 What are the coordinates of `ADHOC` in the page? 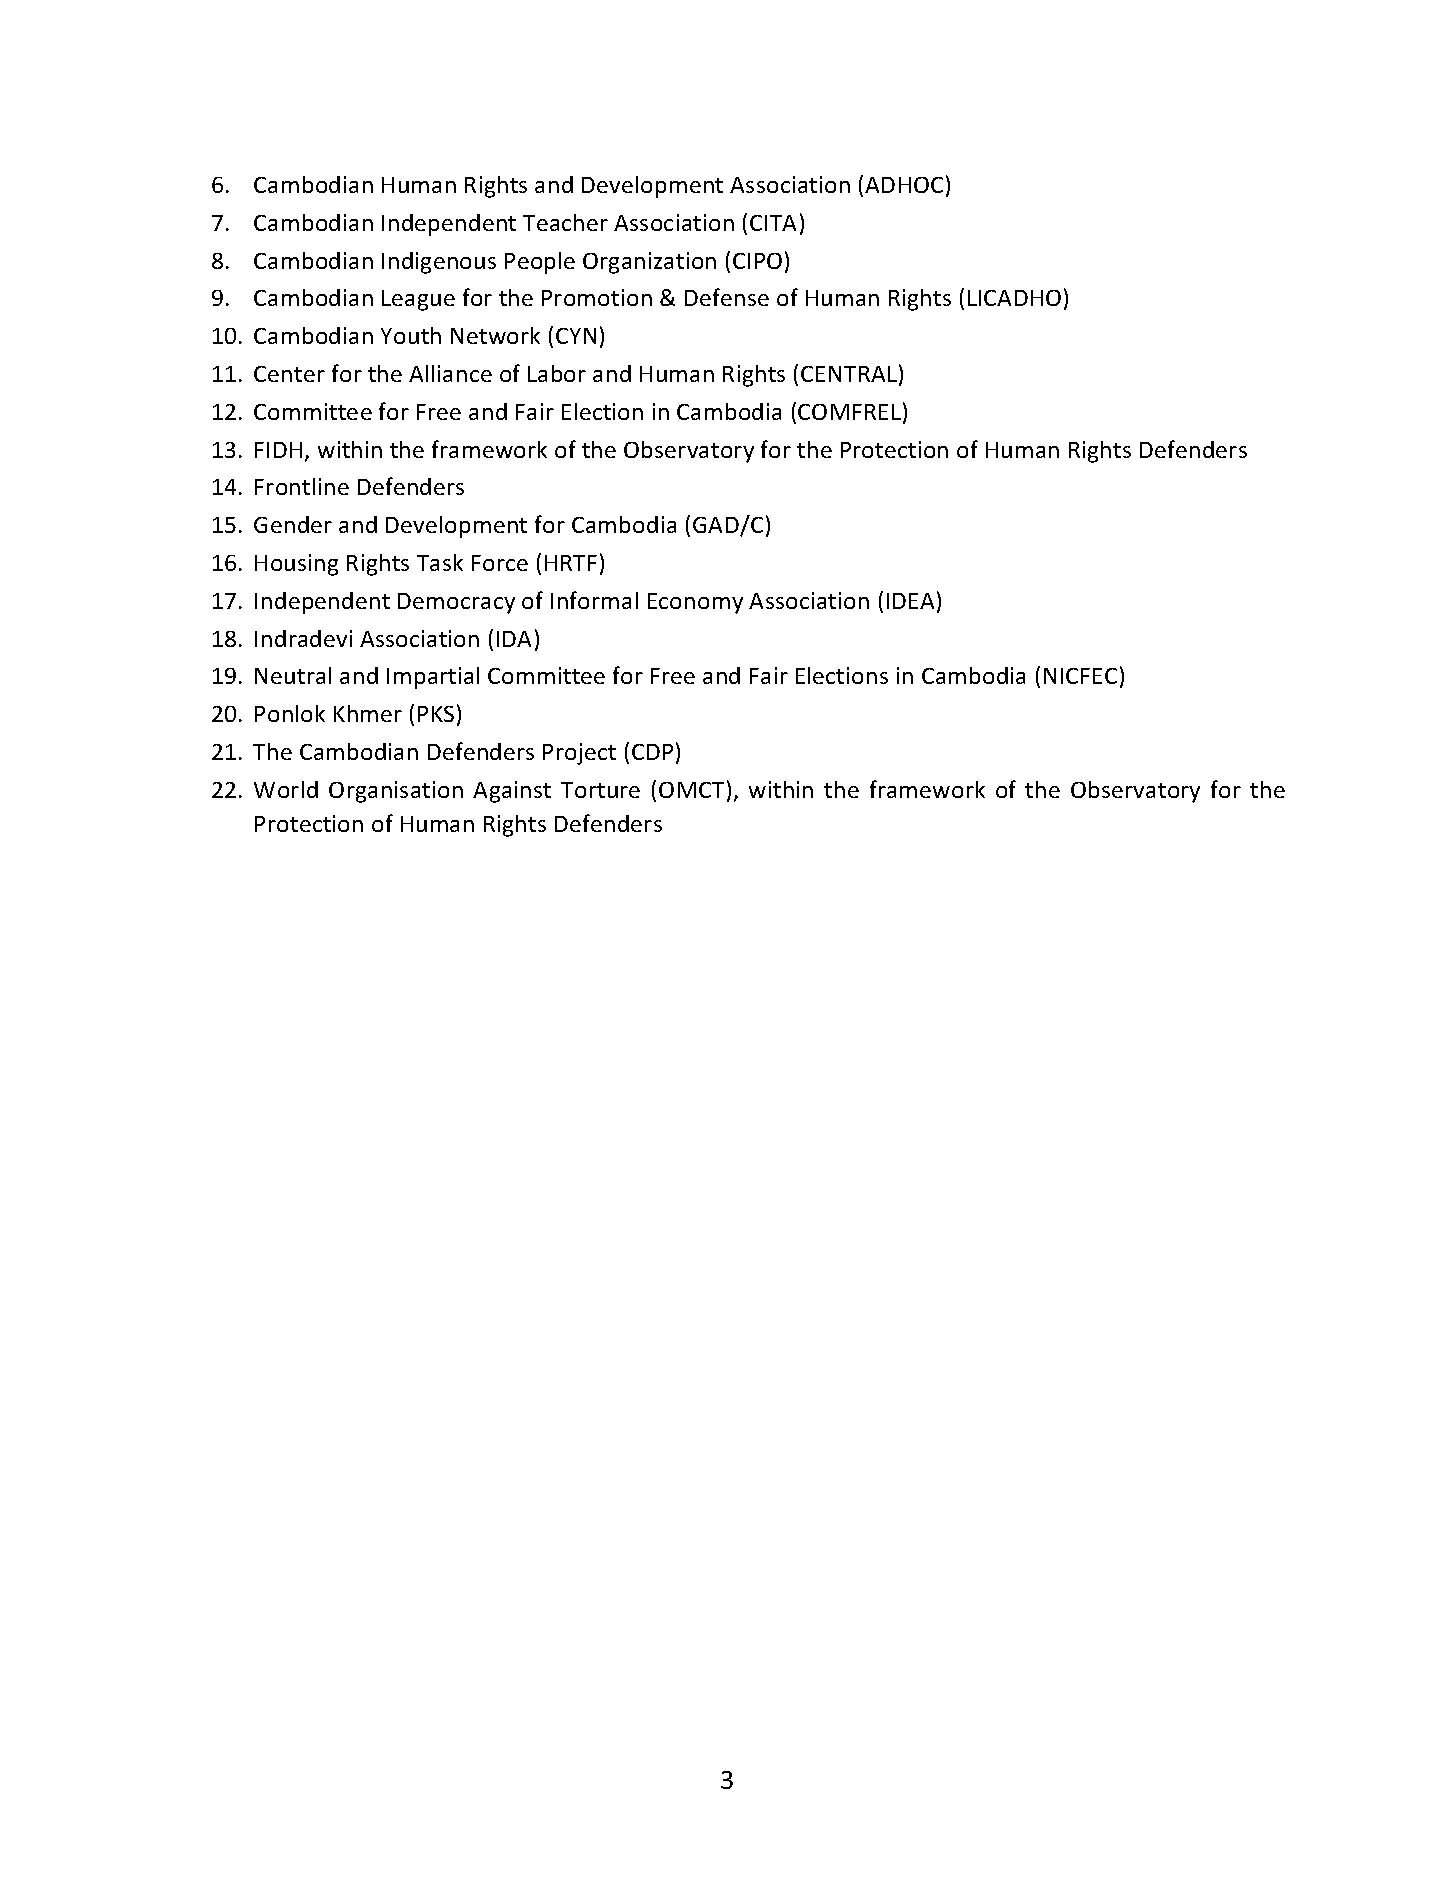 It's located at (904, 185).
